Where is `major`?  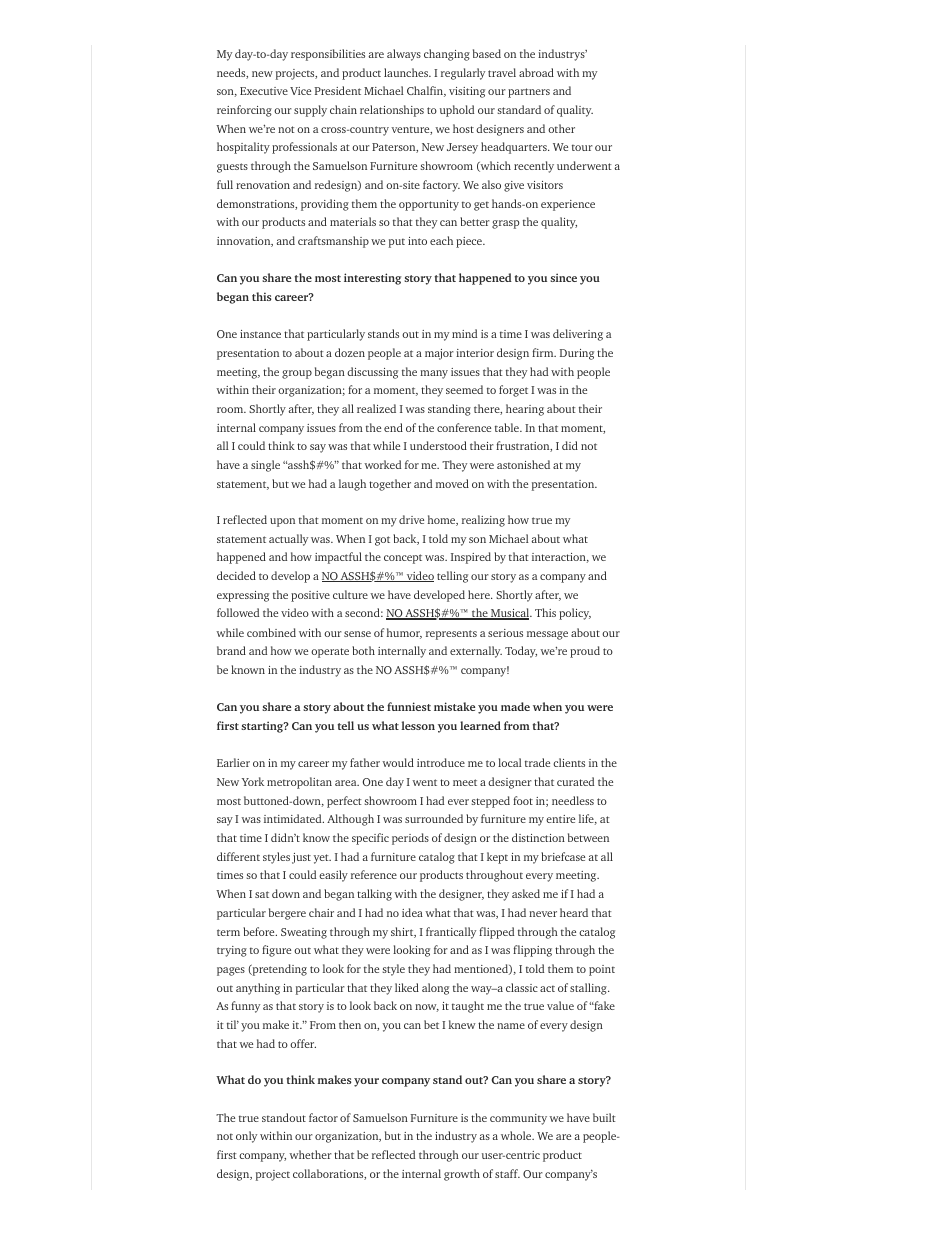 major is located at coordinates (439, 354).
